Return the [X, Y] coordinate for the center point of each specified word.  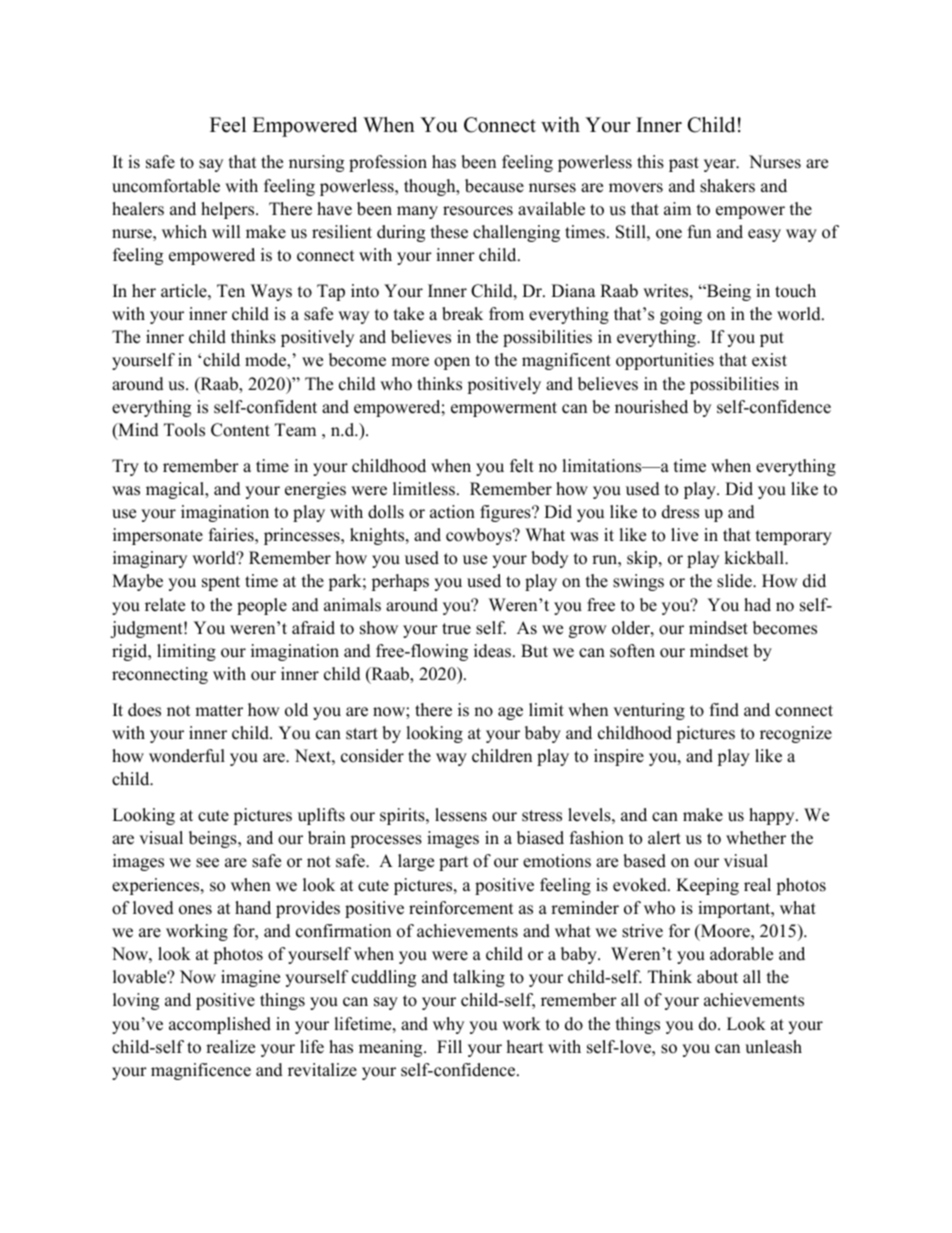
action [452, 512]
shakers [727, 186]
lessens [461, 815]
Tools [184, 430]
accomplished [220, 1025]
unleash [773, 1047]
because [494, 186]
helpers [229, 210]
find [724, 710]
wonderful [187, 756]
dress [680, 512]
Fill [449, 1046]
